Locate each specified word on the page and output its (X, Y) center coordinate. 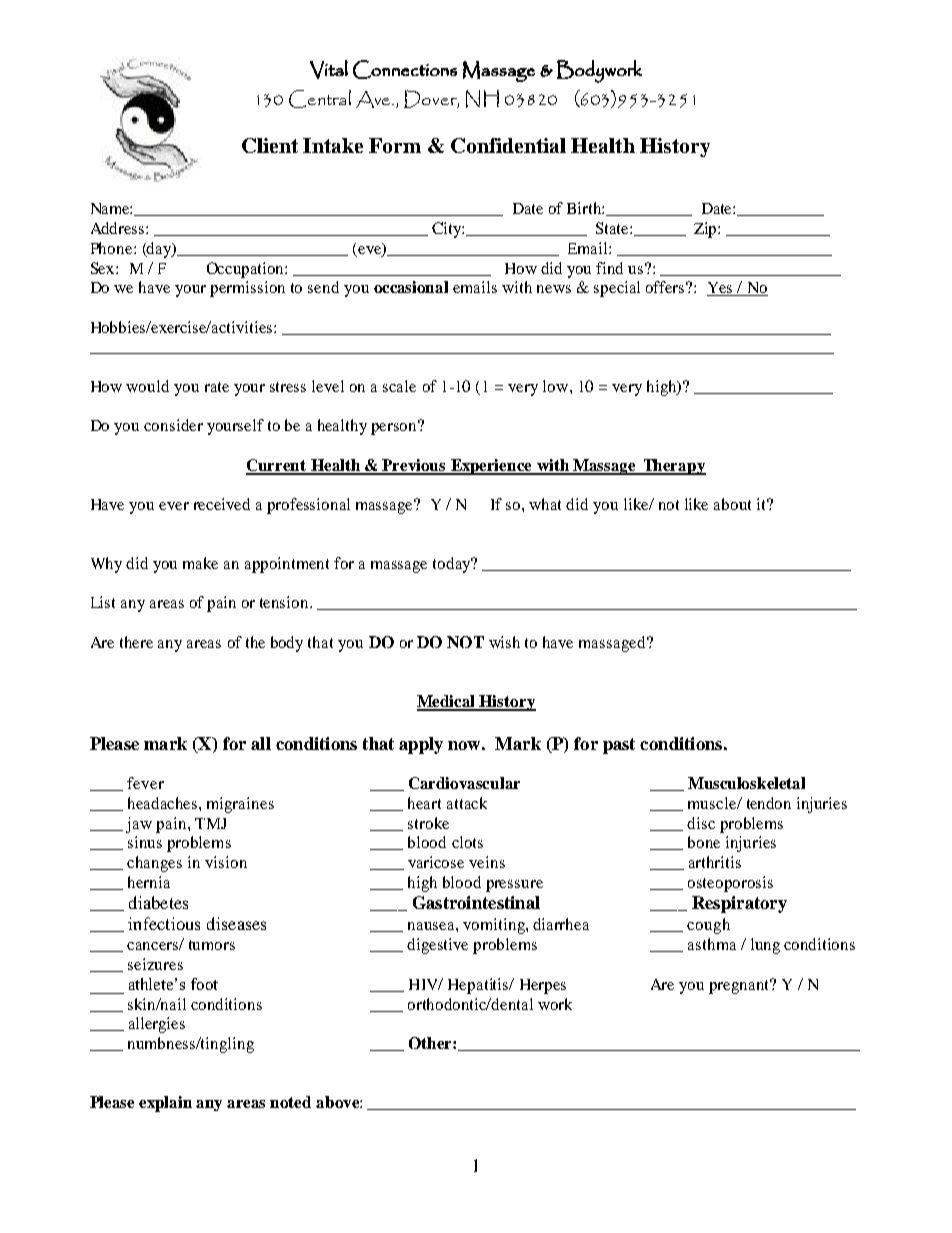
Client (270, 145)
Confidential (508, 145)
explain (165, 1104)
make (200, 563)
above (338, 1102)
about (732, 504)
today (453, 565)
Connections (405, 69)
